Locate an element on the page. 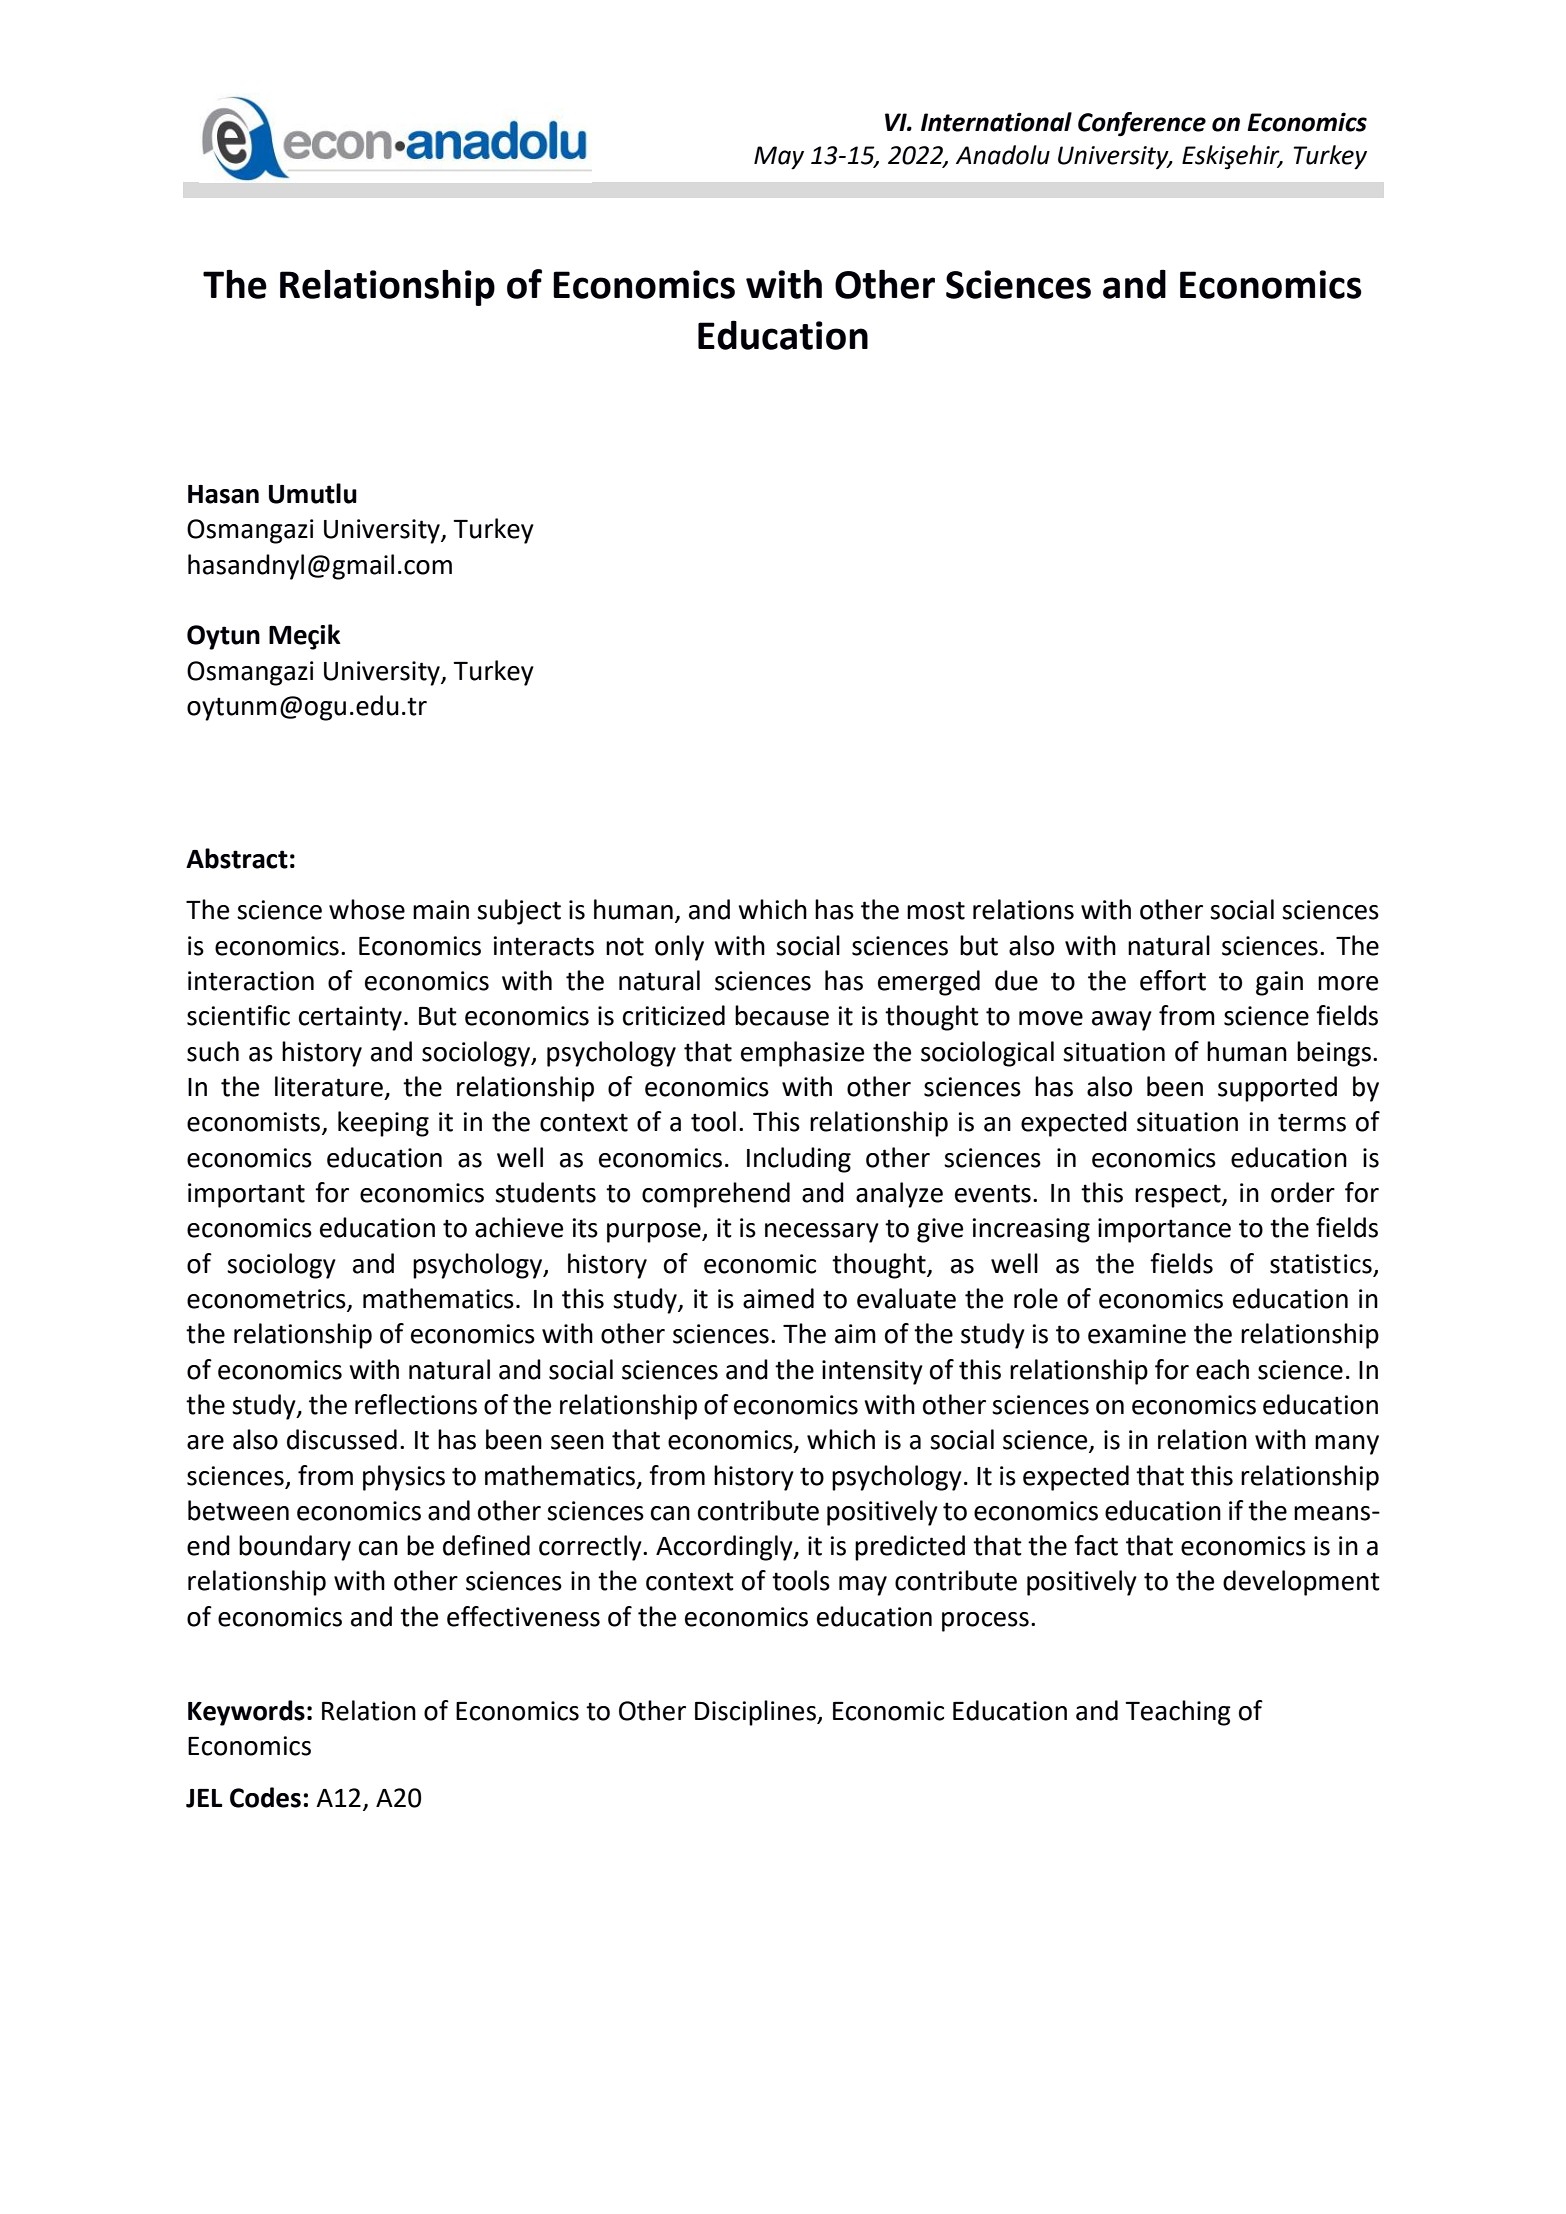  Anadolu is located at coordinates (1003, 155).
